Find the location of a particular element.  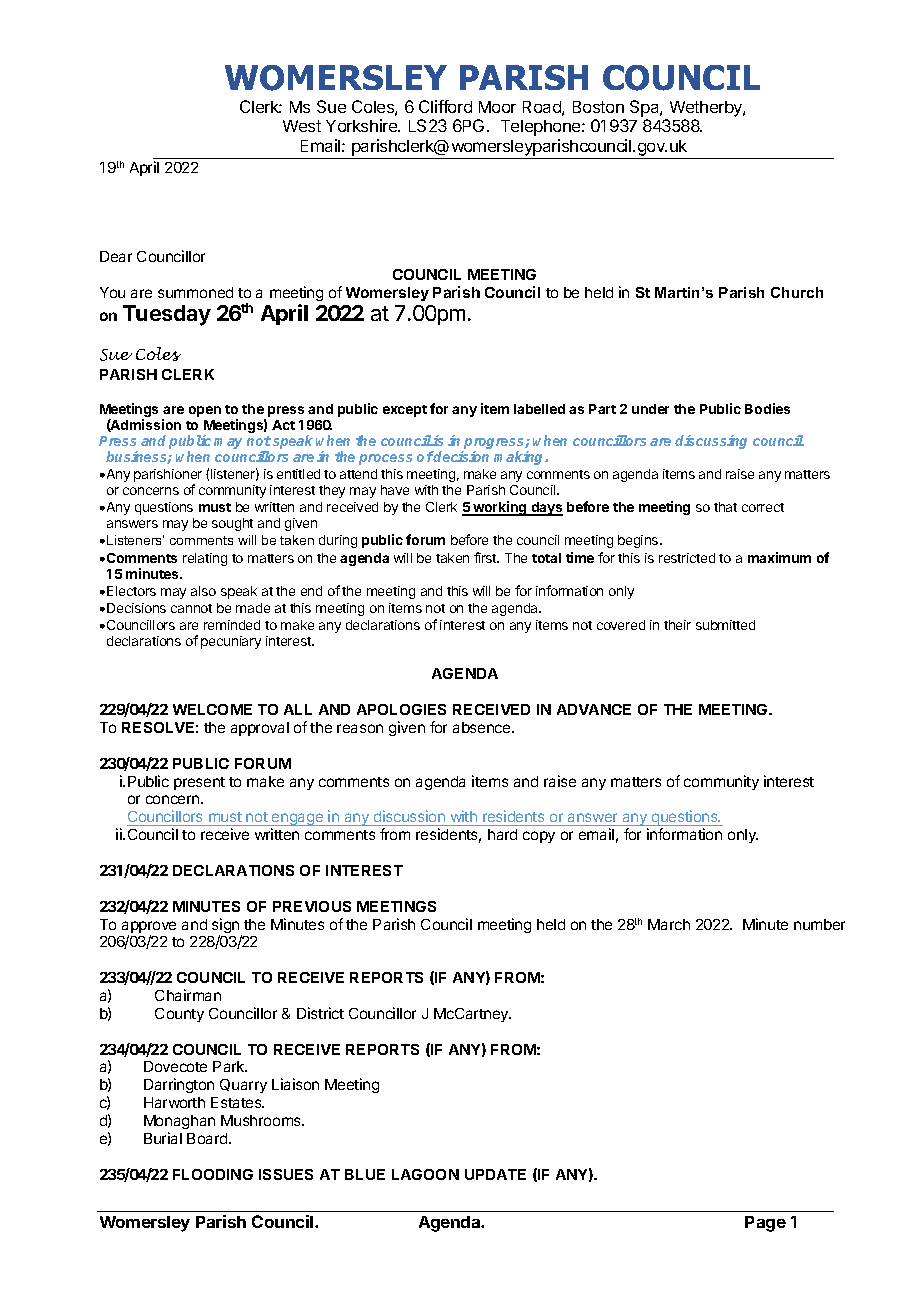

UPDATE is located at coordinates (495, 1174).
